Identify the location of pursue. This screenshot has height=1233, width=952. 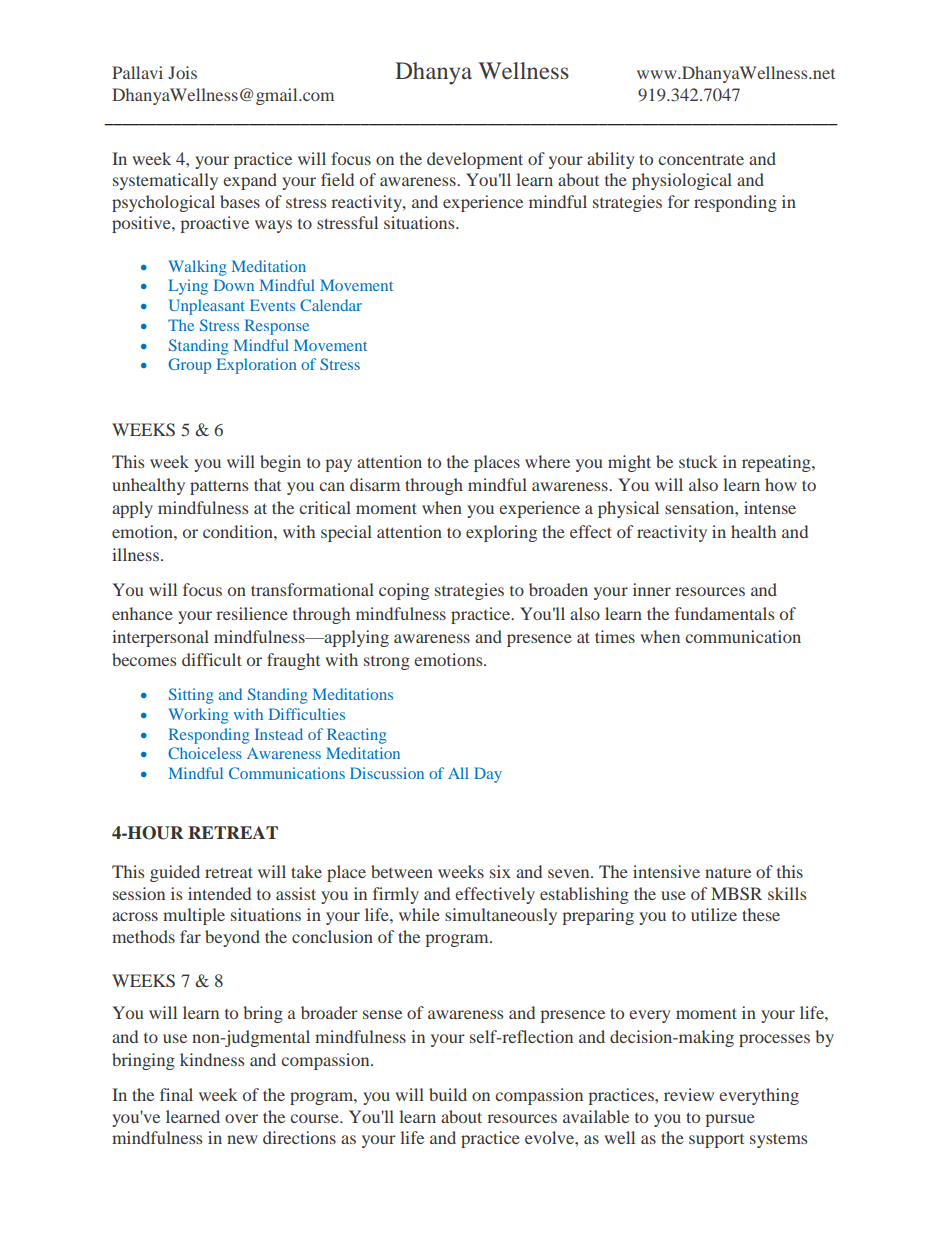
(730, 1120).
